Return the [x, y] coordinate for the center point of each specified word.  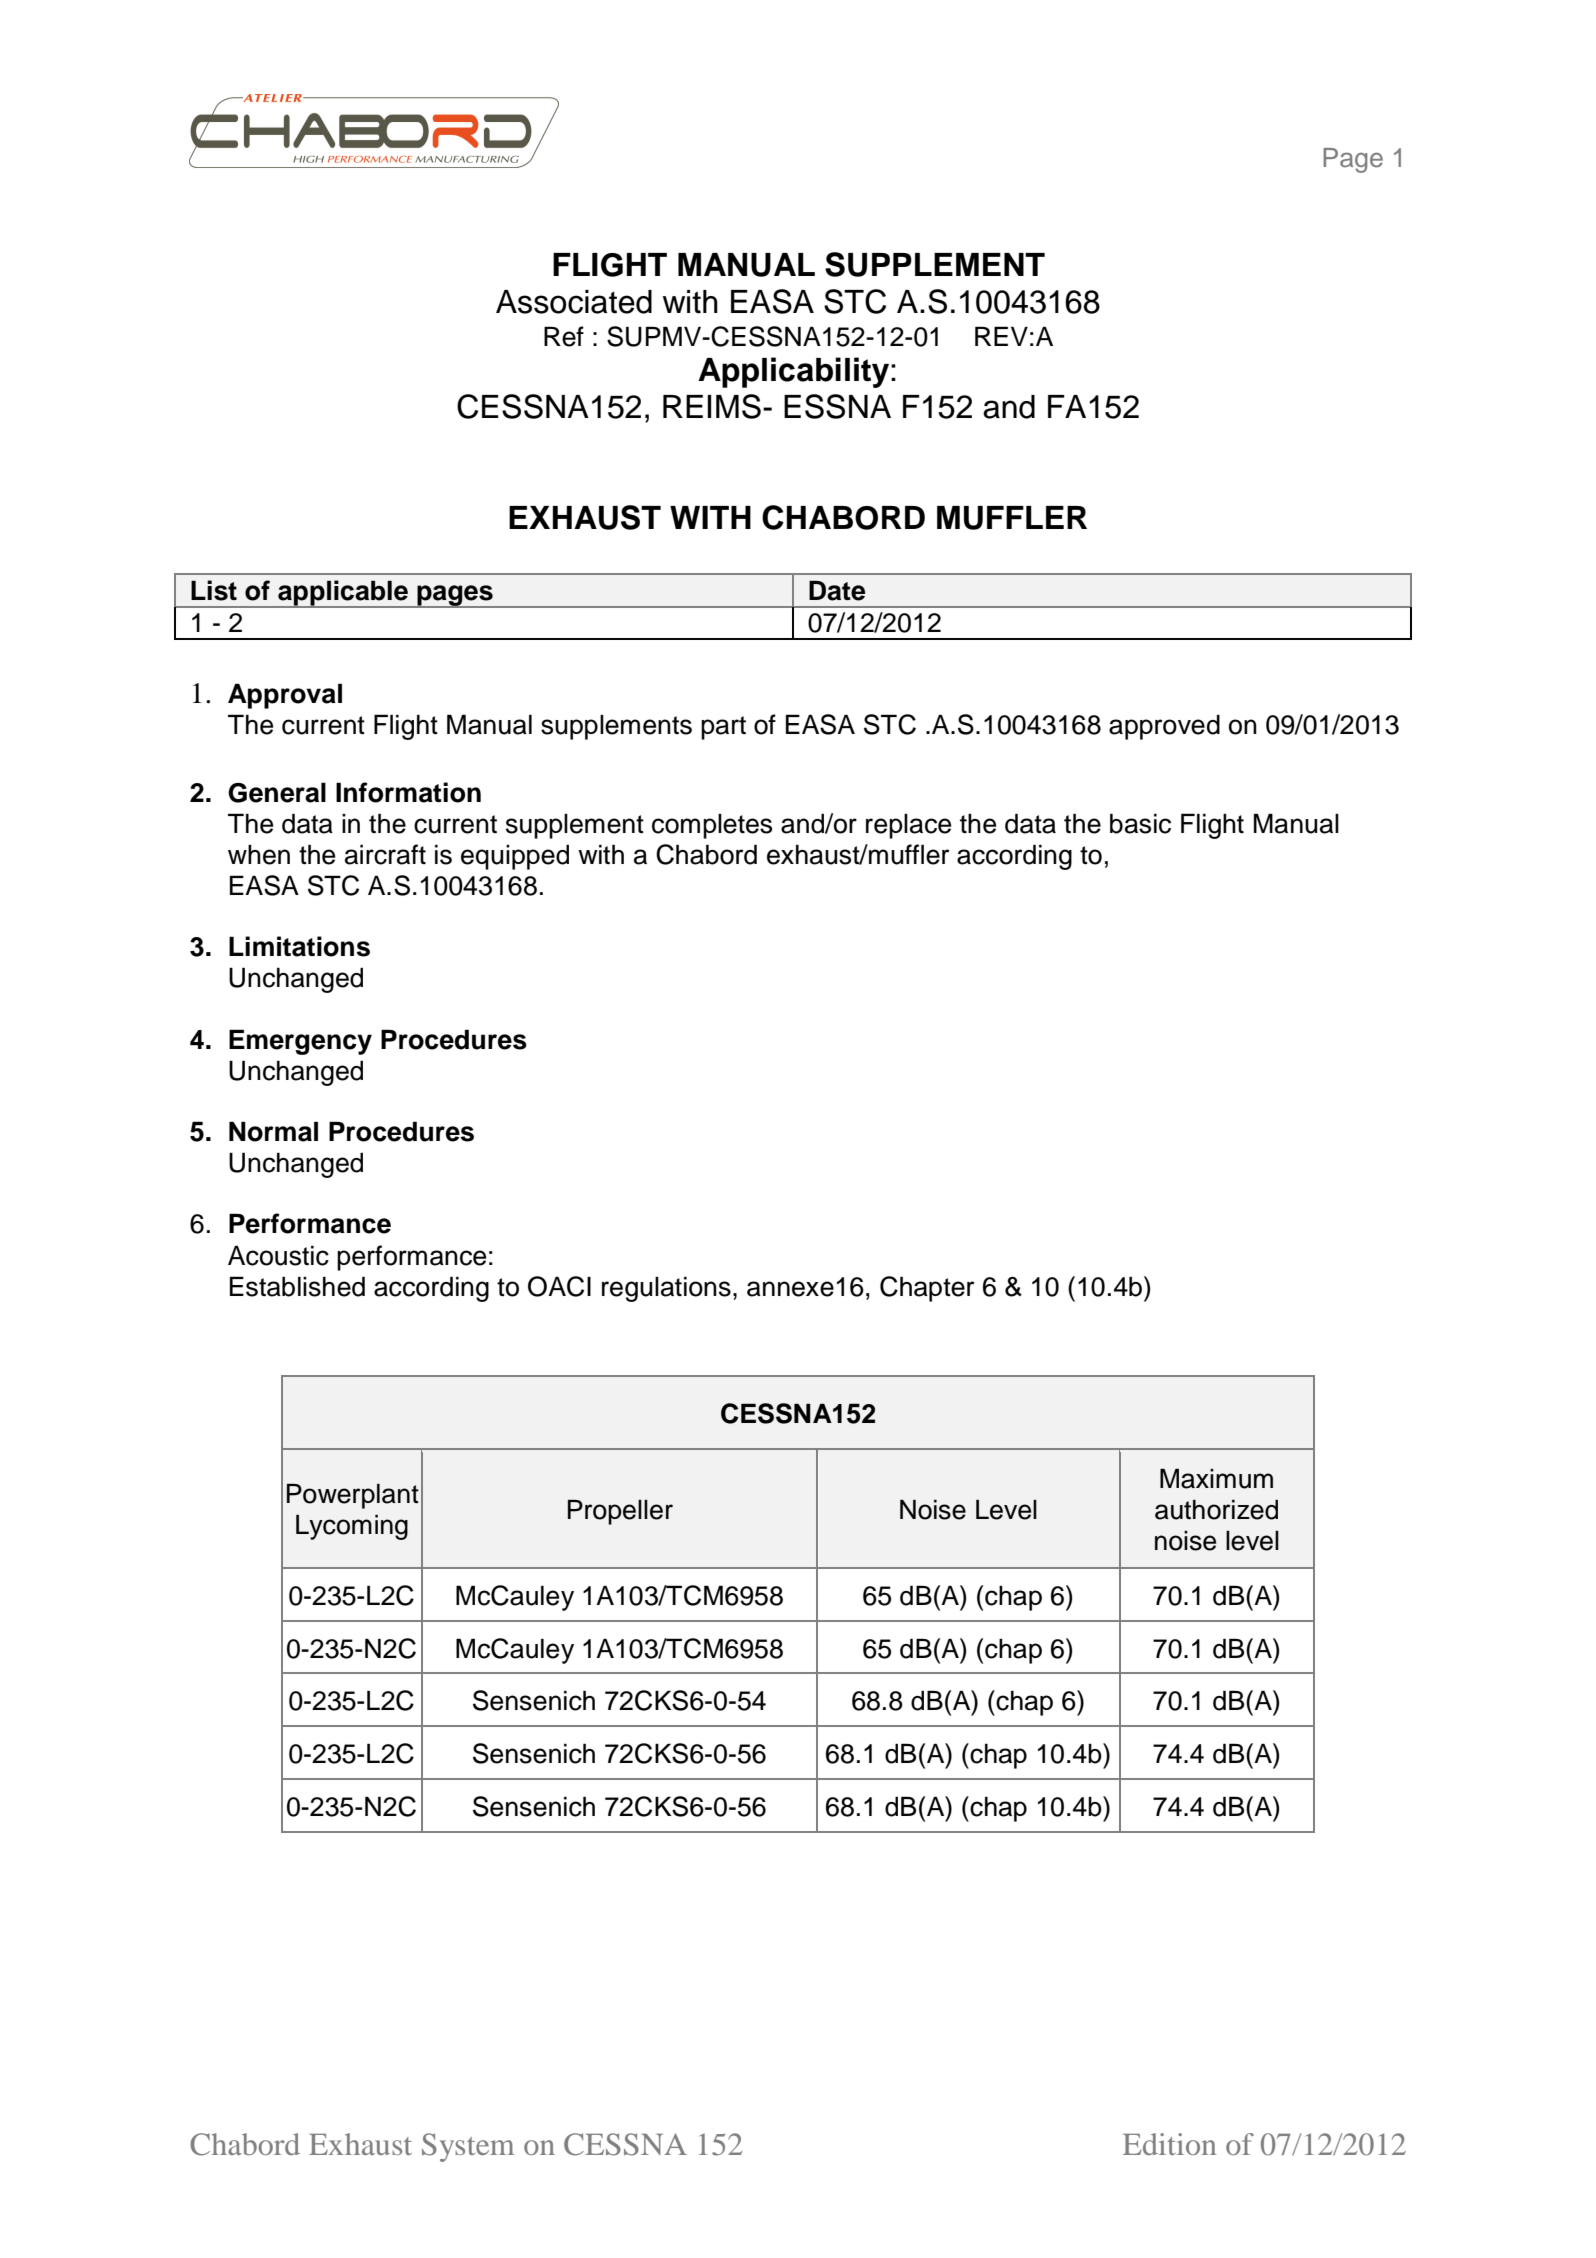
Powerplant [353, 1496]
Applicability [795, 372]
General [277, 792]
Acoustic [278, 1255]
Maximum [1216, 1478]
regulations [666, 1289]
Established [297, 1286]
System [468, 2147]
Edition [1169, 2144]
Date [837, 590]
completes [712, 826]
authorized [1216, 1510]
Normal [273, 1131]
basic [1140, 823]
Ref [564, 336]
